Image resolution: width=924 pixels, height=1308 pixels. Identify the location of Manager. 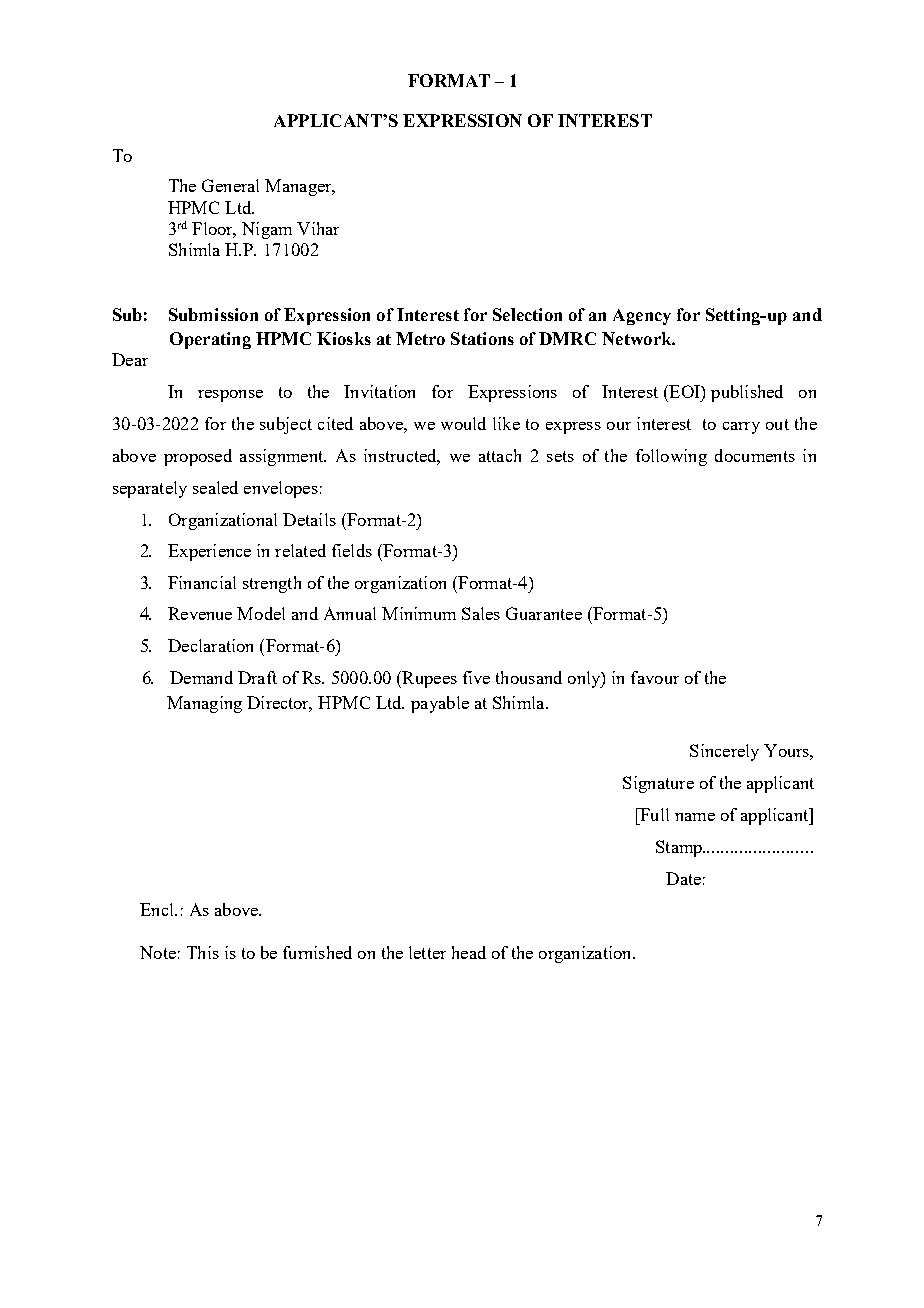
(299, 187).
